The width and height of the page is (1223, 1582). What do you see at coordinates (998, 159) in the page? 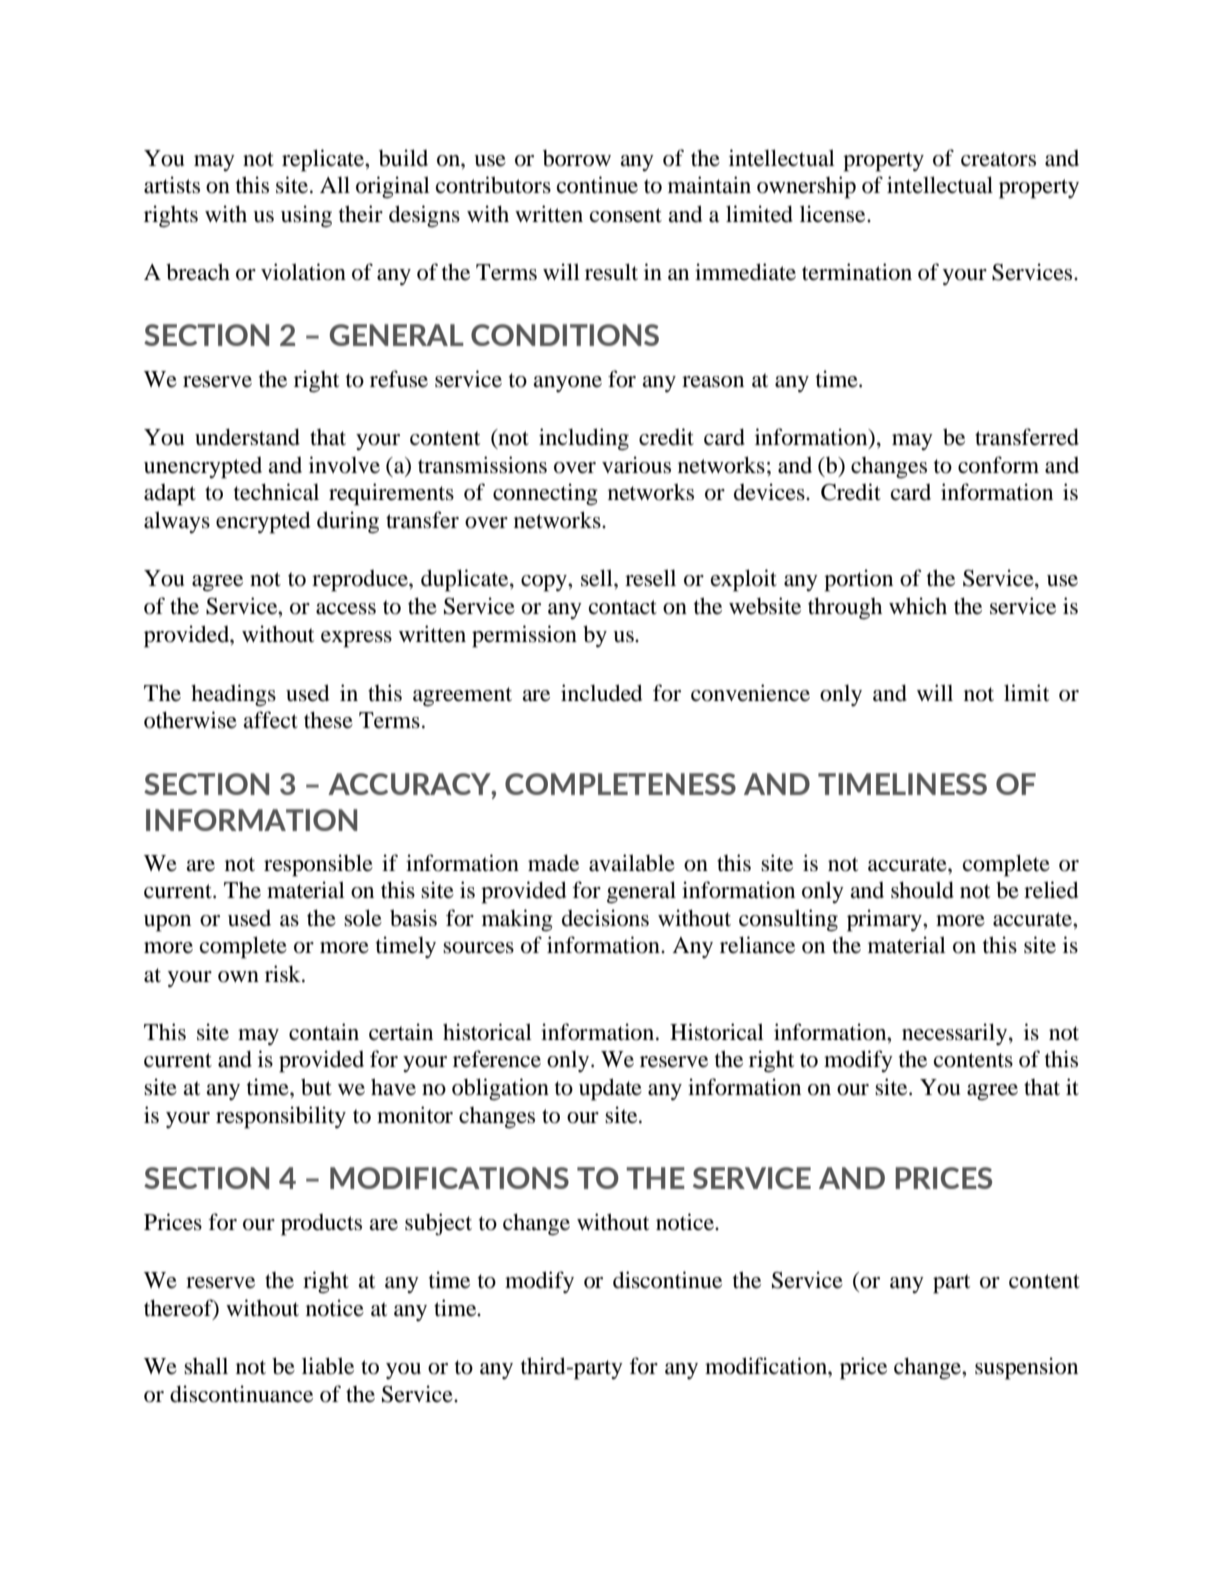
I see `creators` at bounding box center [998, 159].
